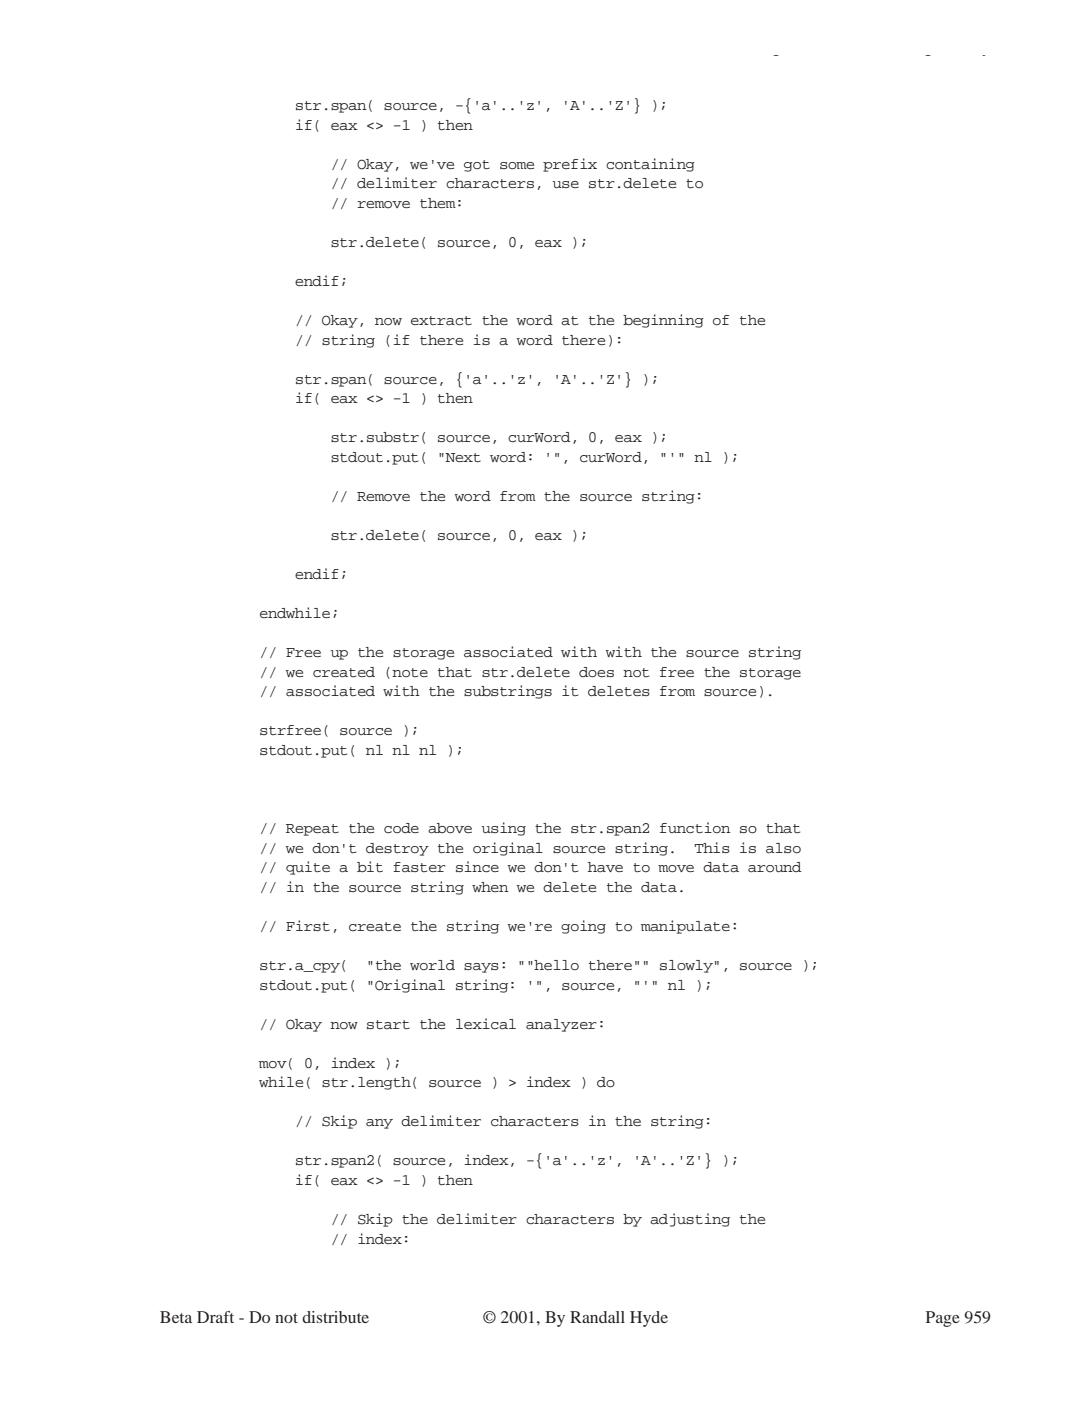  I want to click on Page, so click(943, 1319).
